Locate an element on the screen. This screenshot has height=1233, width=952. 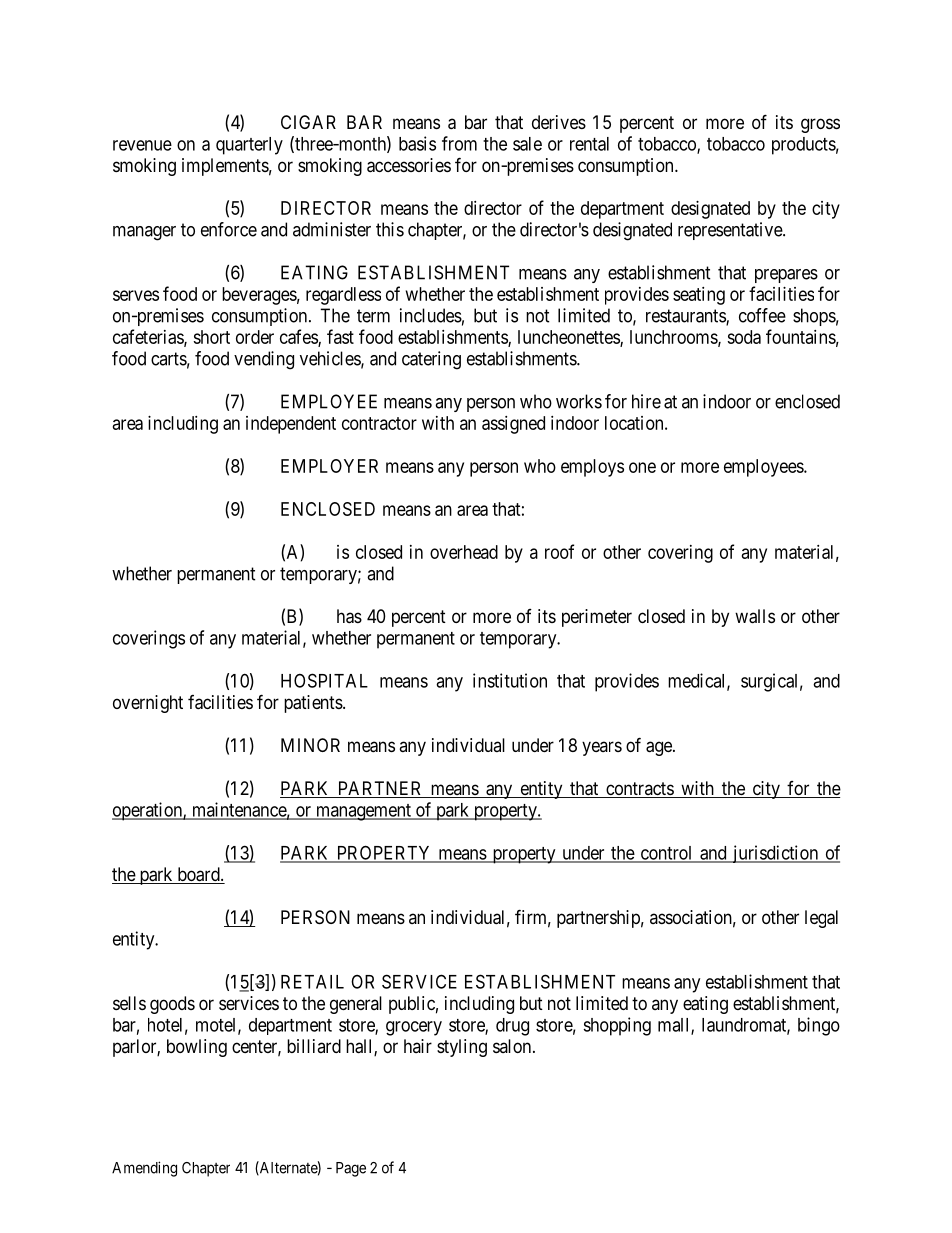
quarterly is located at coordinates (249, 146).
